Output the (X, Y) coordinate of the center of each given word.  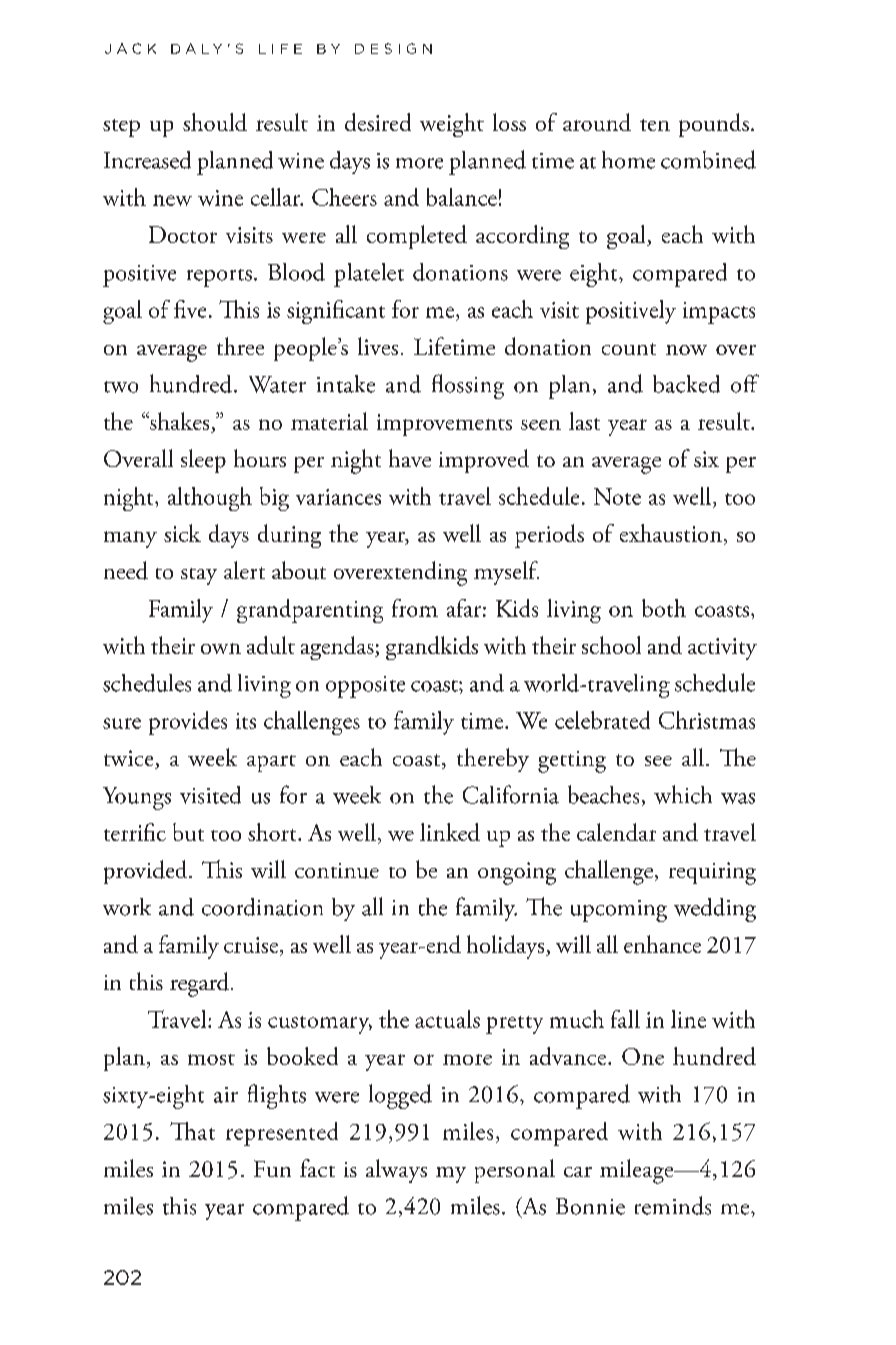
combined (708, 159)
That (192, 1131)
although (210, 499)
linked (450, 832)
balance (462, 197)
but (188, 832)
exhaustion (671, 533)
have (410, 458)
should (215, 122)
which (683, 794)
